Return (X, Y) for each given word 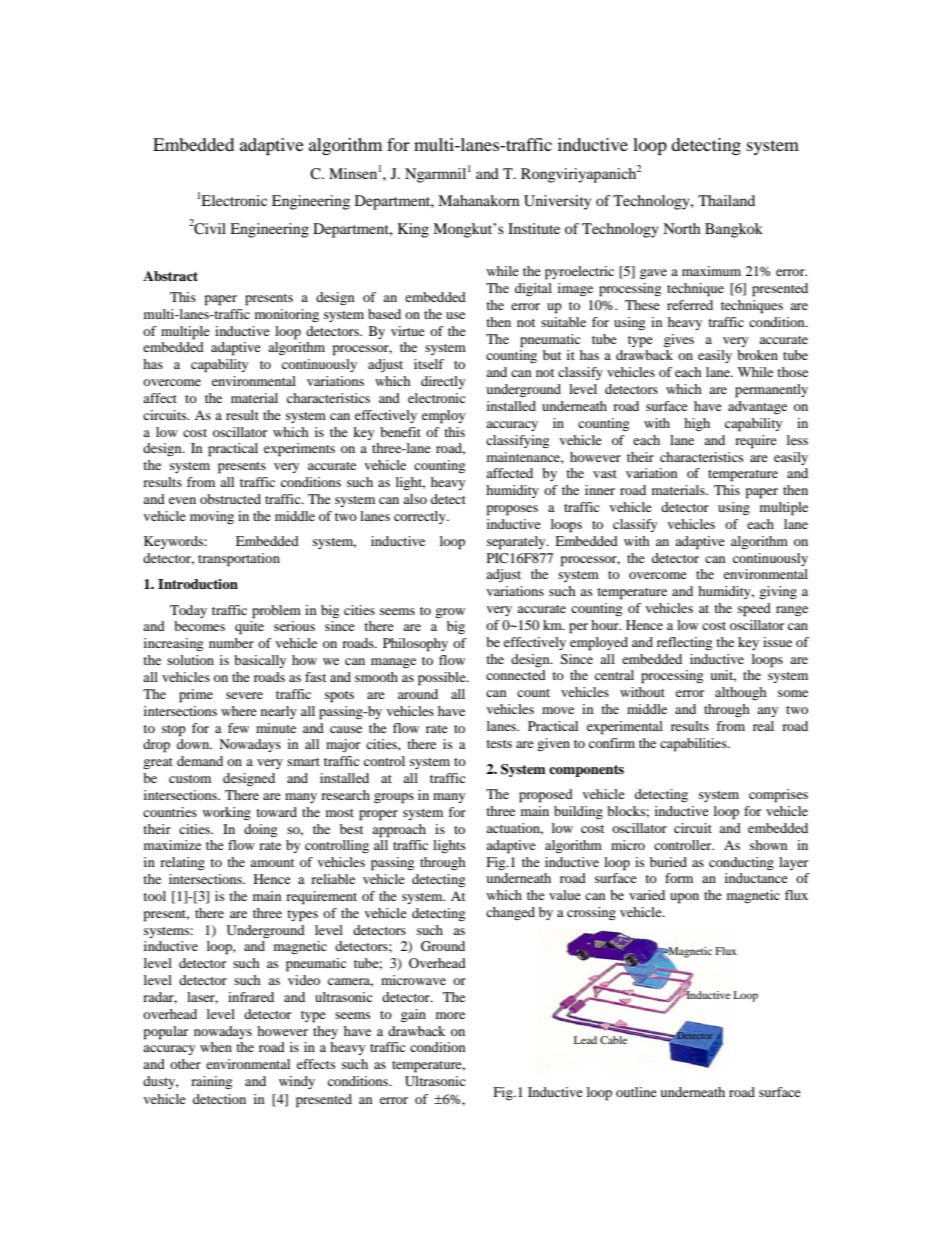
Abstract (170, 276)
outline (636, 1092)
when (216, 1047)
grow (450, 613)
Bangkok (734, 230)
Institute (534, 228)
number (231, 643)
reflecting (684, 643)
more (450, 1015)
